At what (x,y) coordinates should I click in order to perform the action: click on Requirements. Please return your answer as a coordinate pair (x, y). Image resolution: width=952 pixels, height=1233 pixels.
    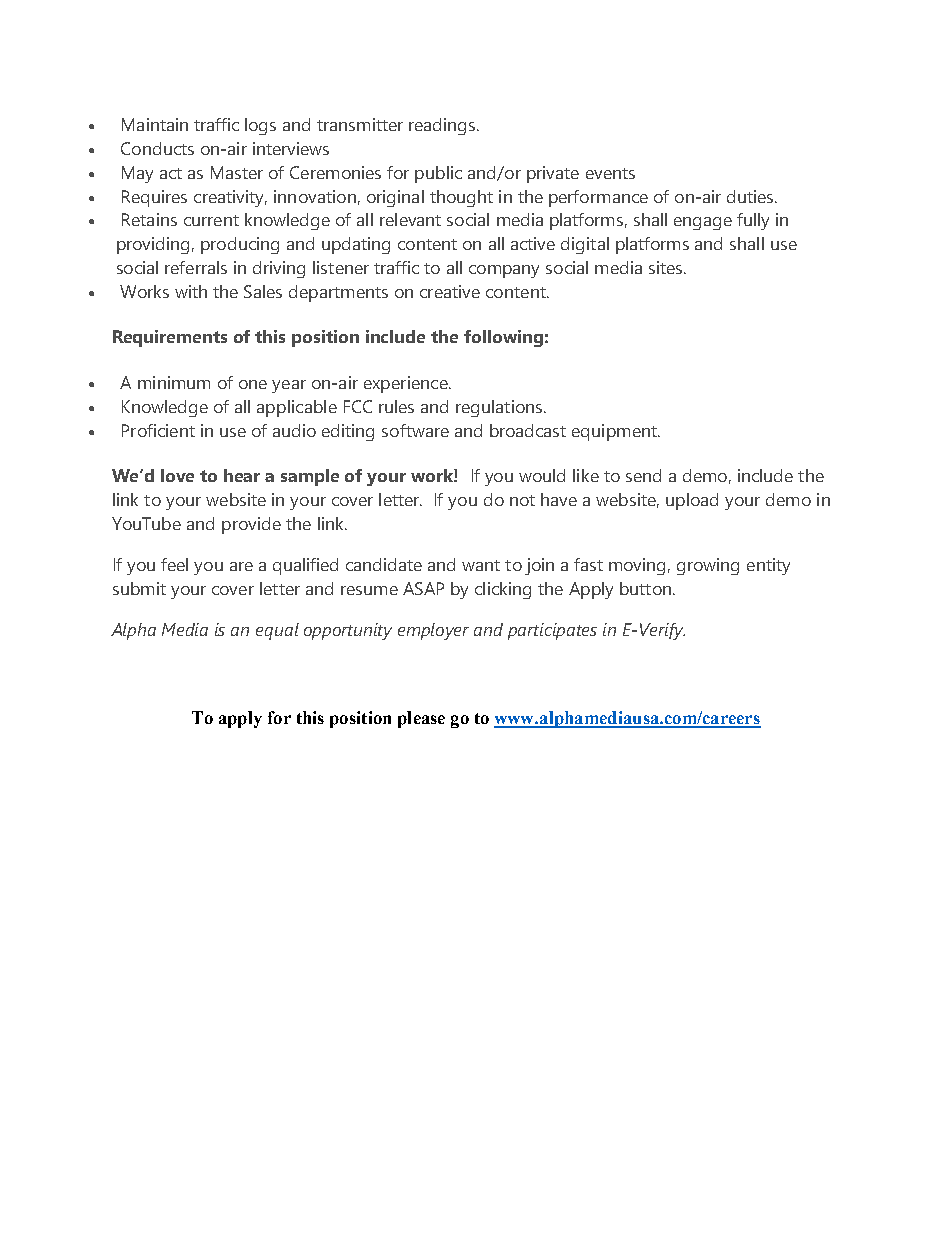
    Looking at the image, I should click on (170, 338).
